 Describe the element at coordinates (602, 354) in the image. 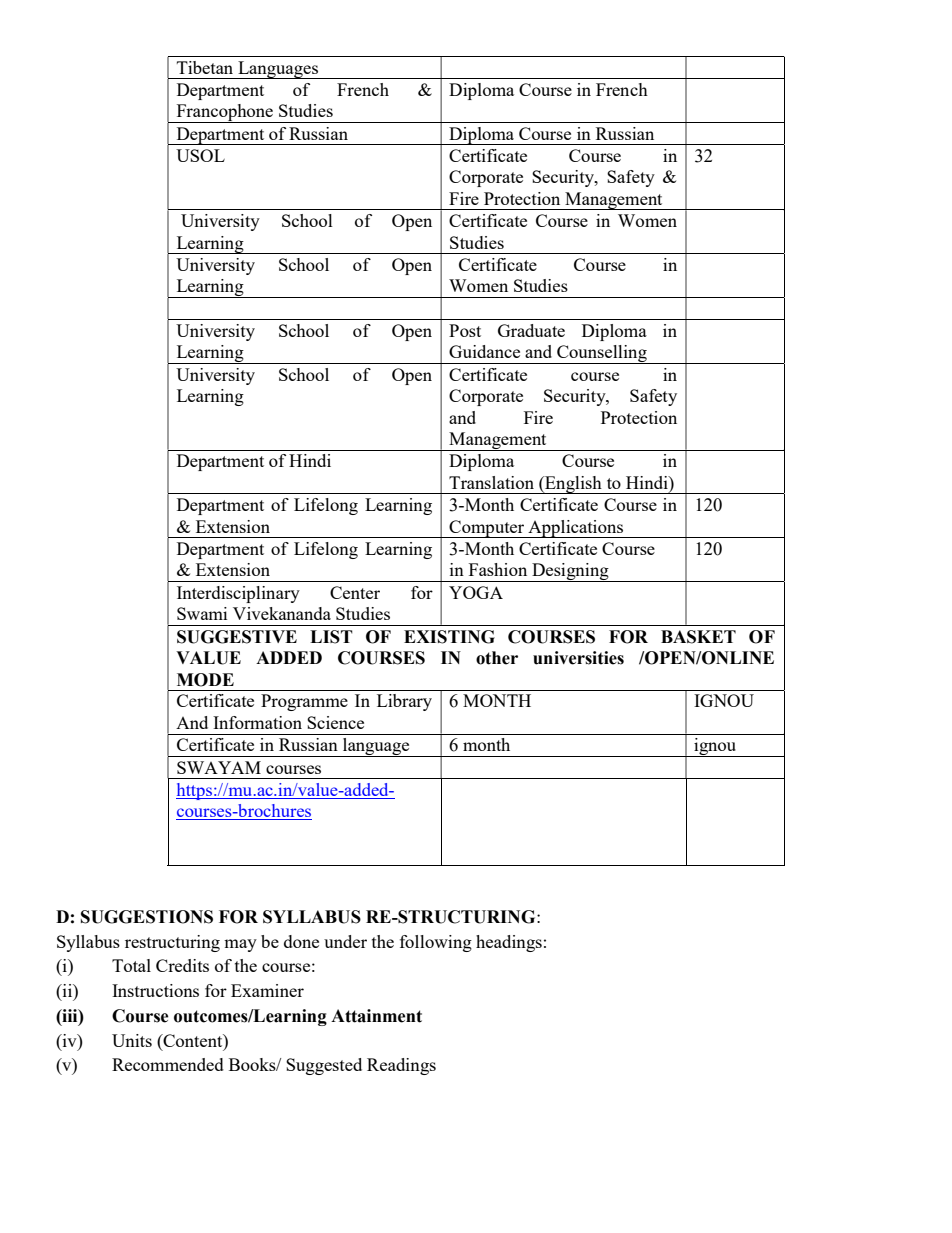

I see `Counselling` at that location.
